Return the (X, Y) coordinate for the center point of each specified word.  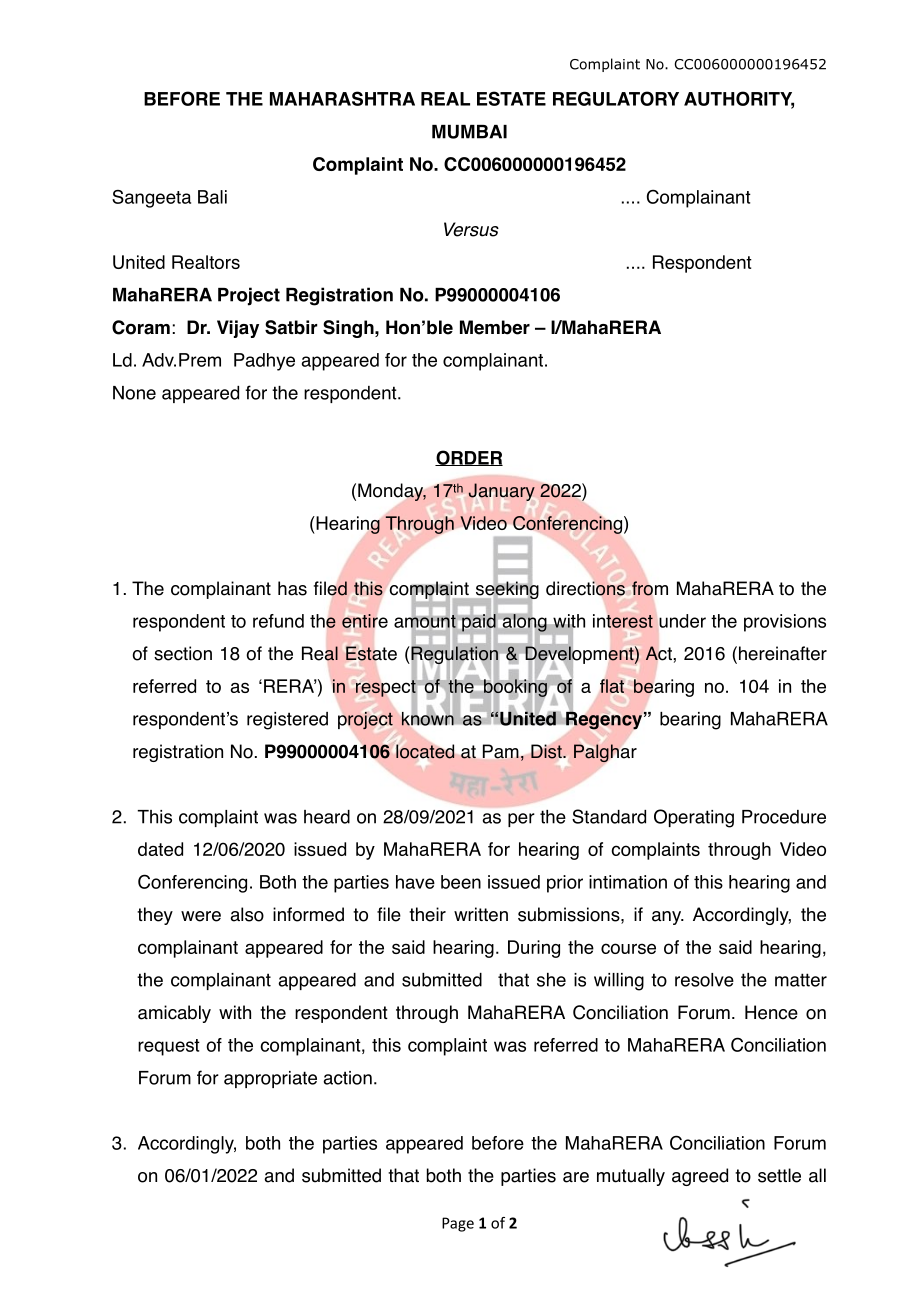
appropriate (270, 1079)
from (650, 588)
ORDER (469, 458)
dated (160, 849)
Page (458, 1224)
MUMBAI (469, 132)
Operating (694, 818)
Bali (212, 197)
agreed (700, 1177)
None (134, 393)
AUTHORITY (739, 99)
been (461, 882)
